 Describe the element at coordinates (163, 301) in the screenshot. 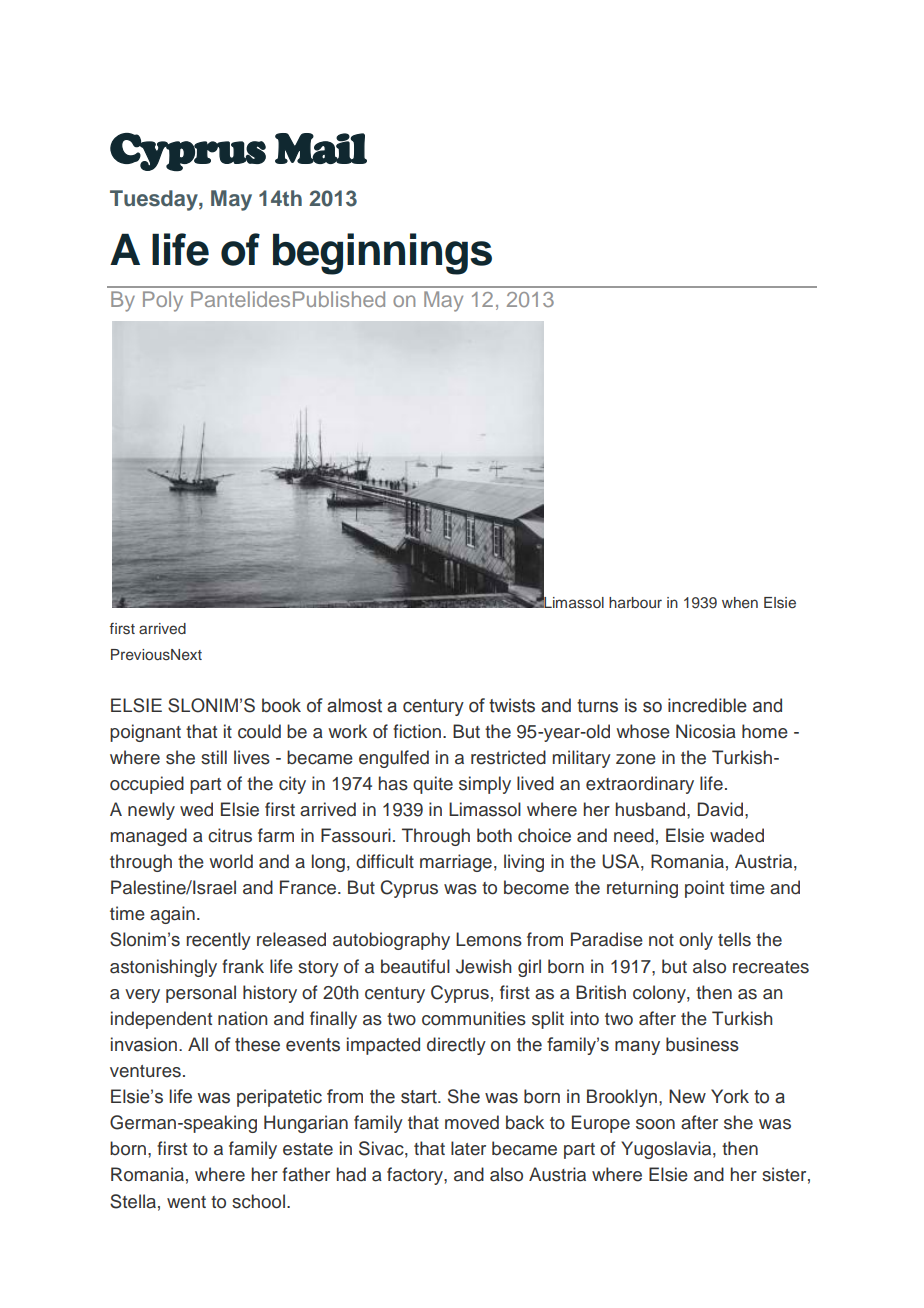

I see `Poly` at that location.
